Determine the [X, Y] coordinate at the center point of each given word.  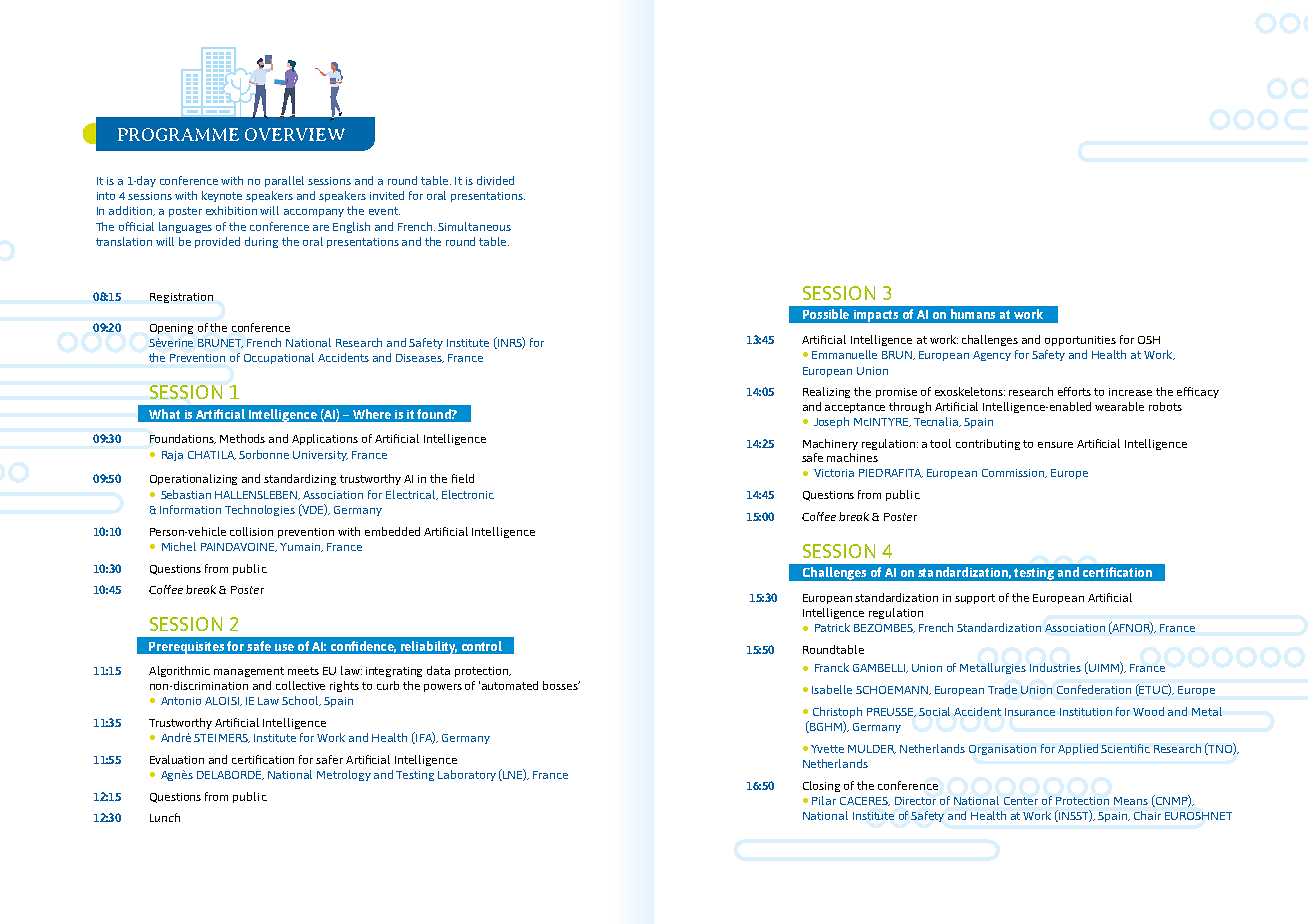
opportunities [1080, 341]
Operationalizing [193, 479]
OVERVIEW [295, 134]
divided [495, 180]
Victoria [834, 473]
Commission [1014, 473]
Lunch [165, 817]
